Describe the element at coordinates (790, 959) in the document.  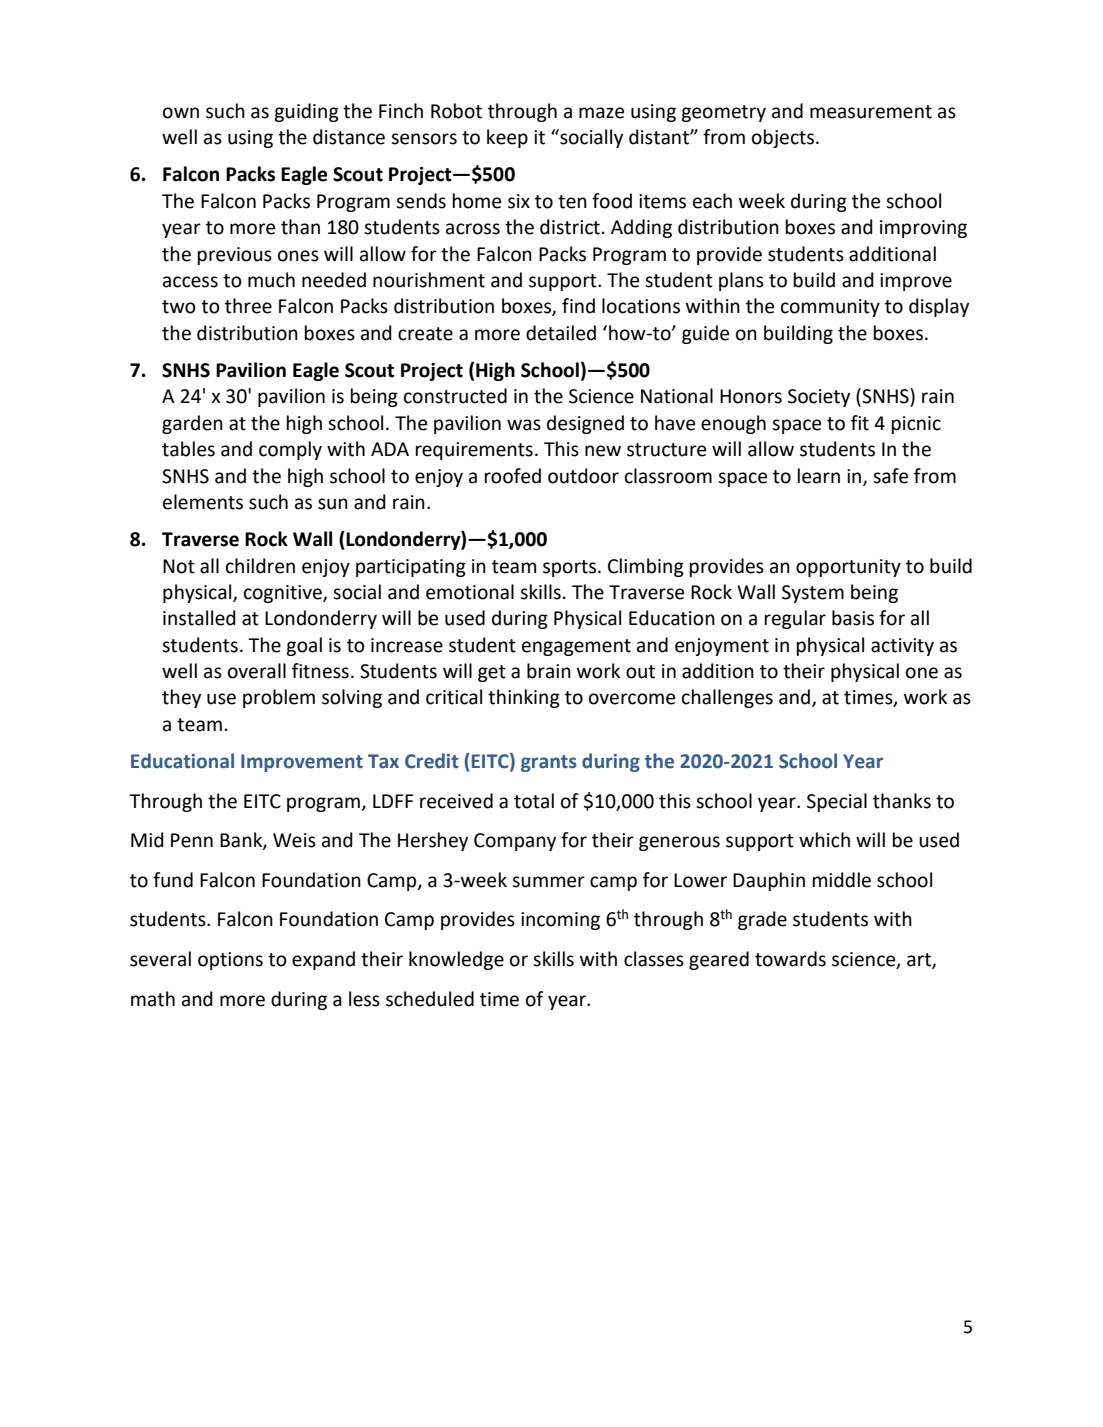
I see `towards` at that location.
